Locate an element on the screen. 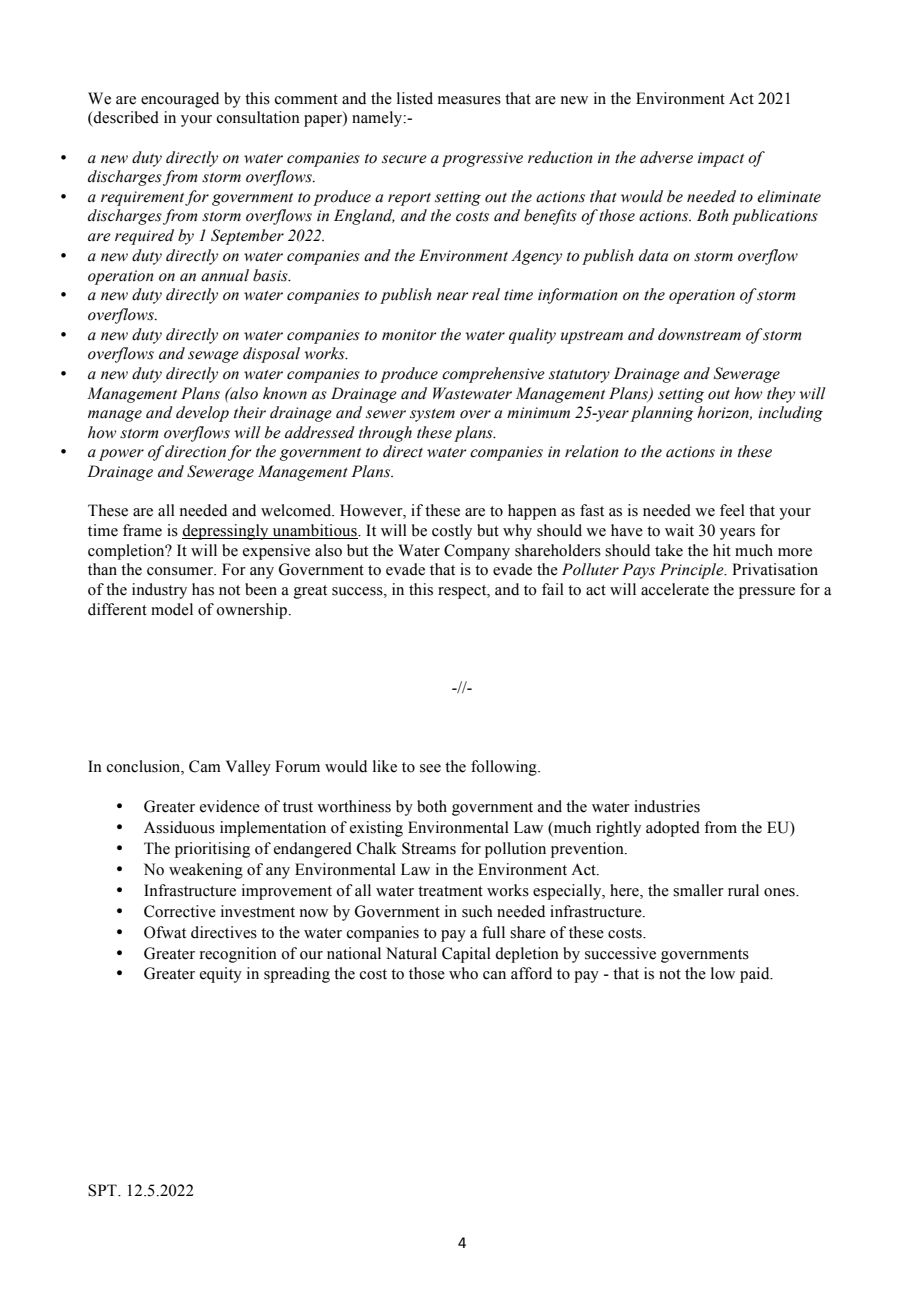 Image resolution: width=924 pixels, height=1308 pixels. adopted is located at coordinates (673, 829).
